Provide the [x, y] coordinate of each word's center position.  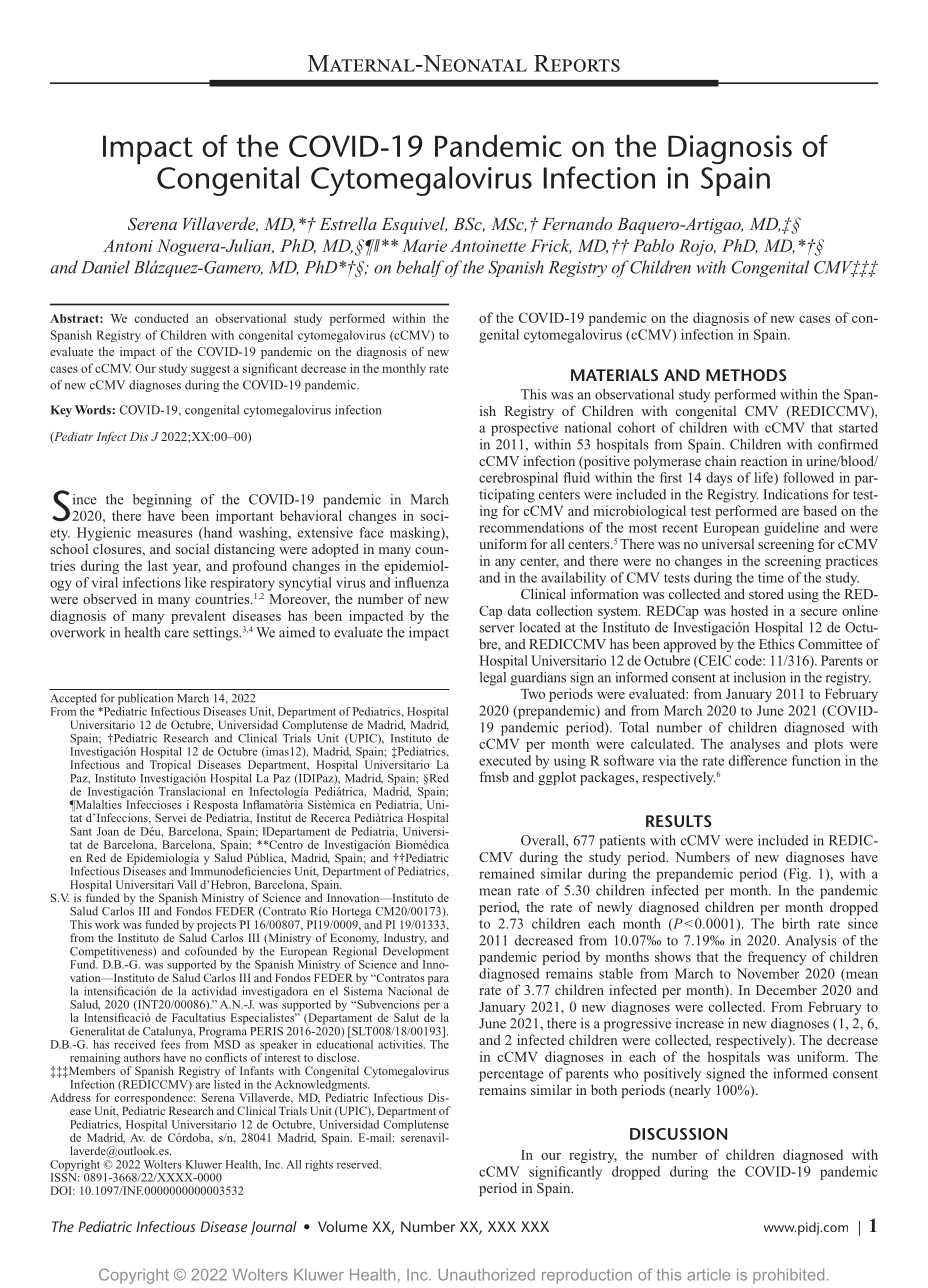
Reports [577, 63]
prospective [524, 429]
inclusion [760, 677]
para [438, 981]
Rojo [697, 247]
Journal [273, 1228]
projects [216, 927]
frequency [776, 958]
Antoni [128, 245]
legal [493, 679]
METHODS [746, 375]
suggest [210, 370]
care [177, 634]
